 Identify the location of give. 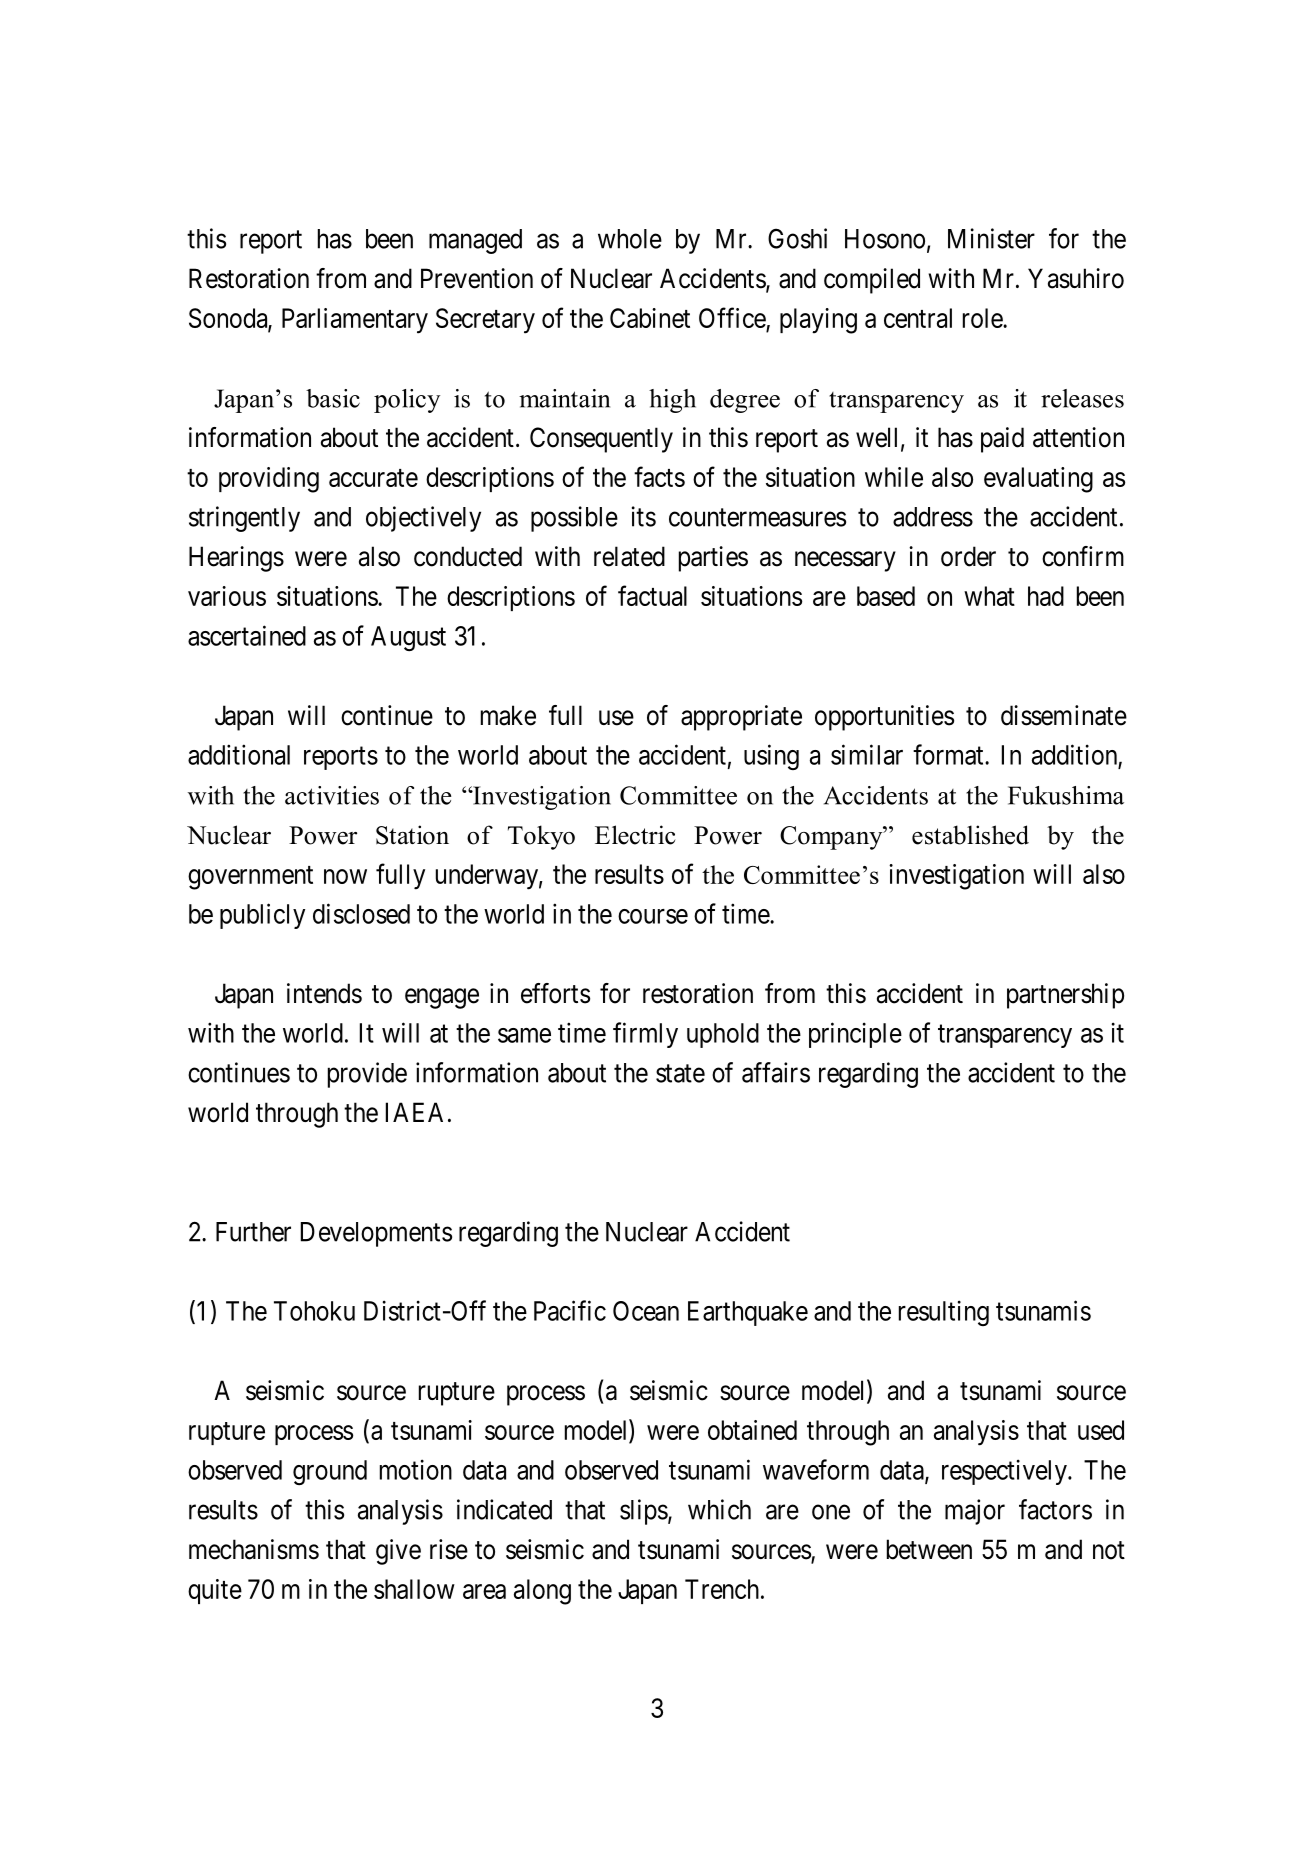
(398, 1552).
